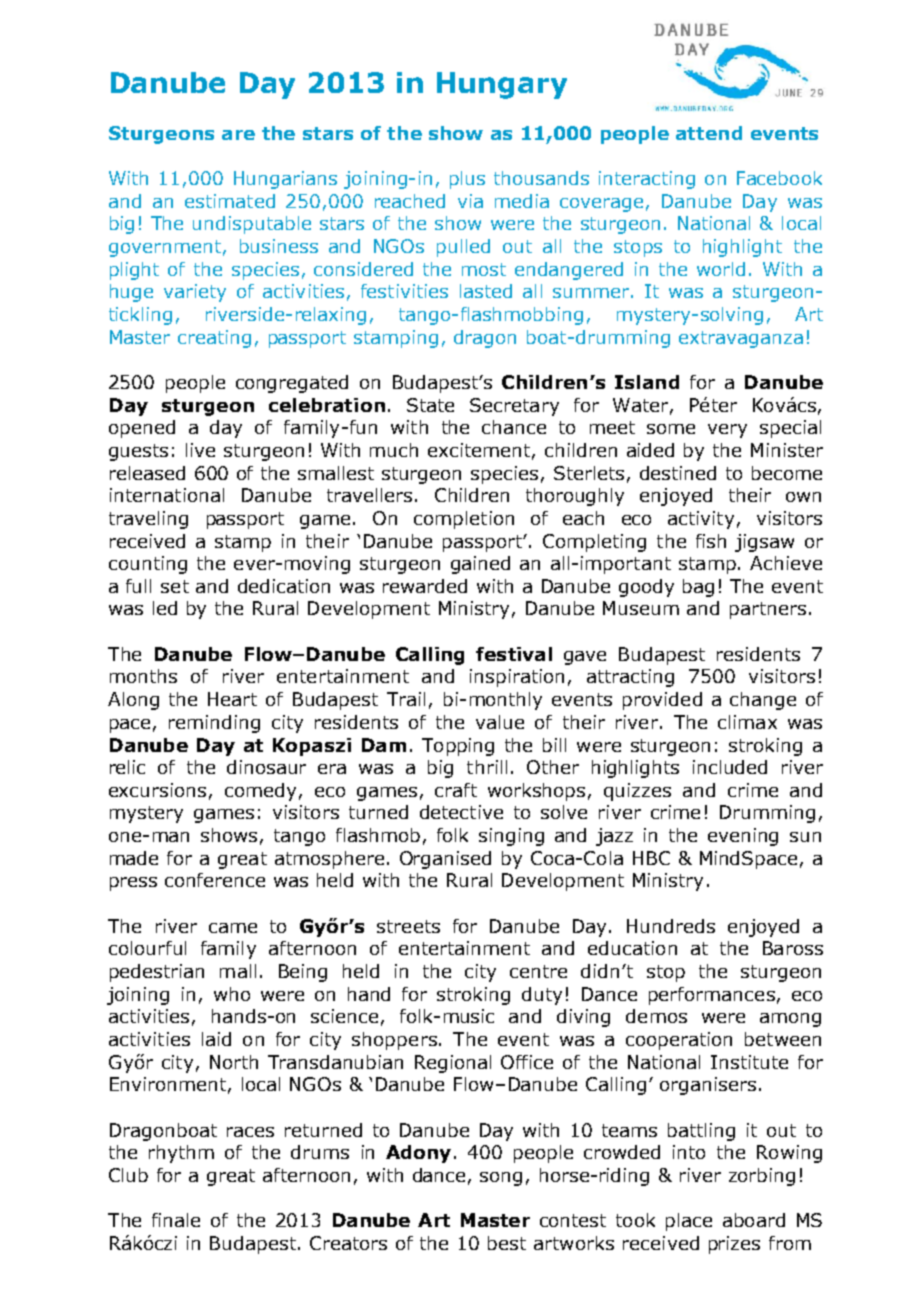 This image has width=924, height=1308. Describe the element at coordinates (238, 135) in the image. I see `are` at that location.
